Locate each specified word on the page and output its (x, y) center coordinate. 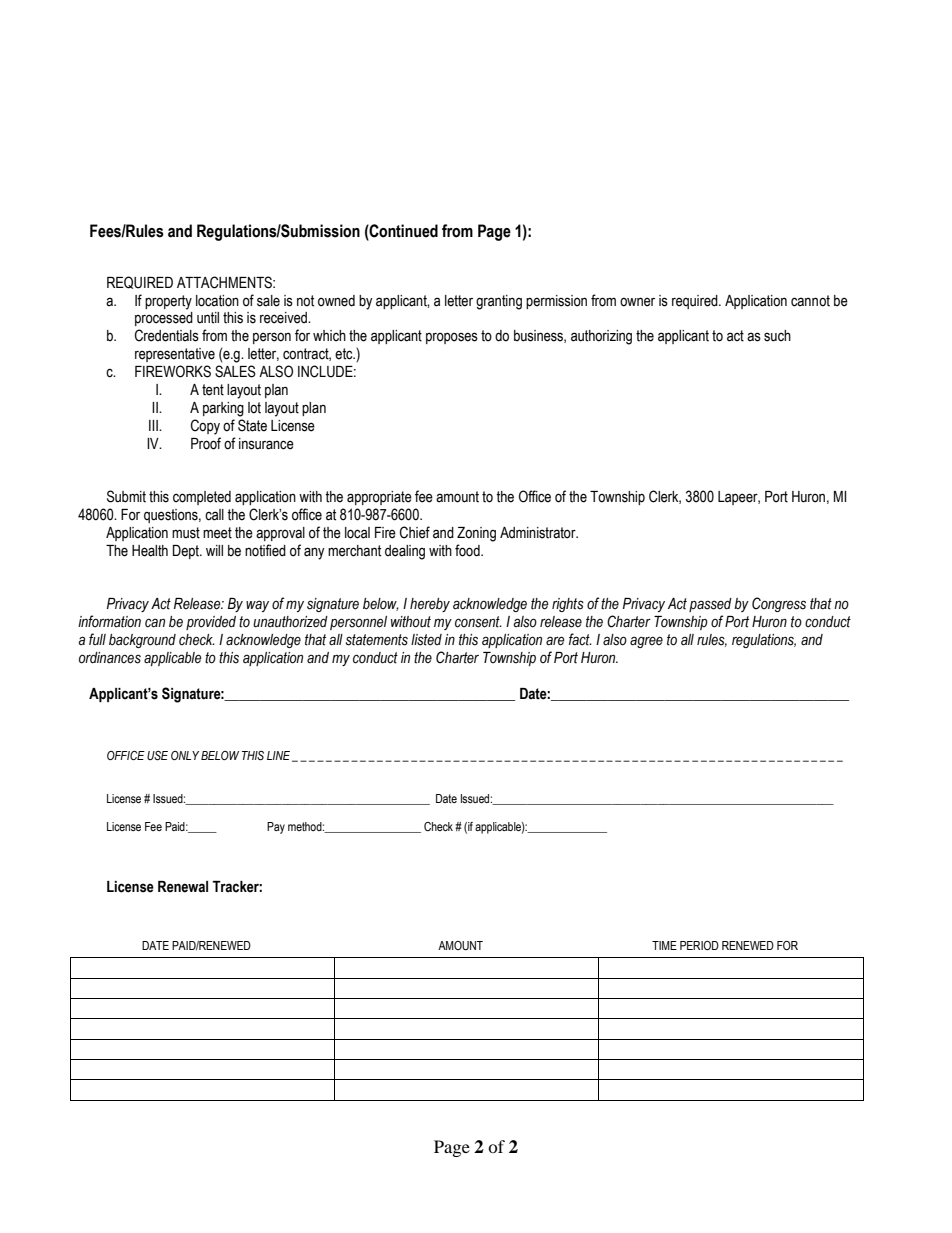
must (186, 533)
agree (646, 642)
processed (164, 319)
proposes (452, 338)
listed (426, 640)
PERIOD (699, 945)
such (777, 336)
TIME (664, 945)
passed (710, 605)
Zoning (476, 534)
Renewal (183, 887)
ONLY (185, 755)
